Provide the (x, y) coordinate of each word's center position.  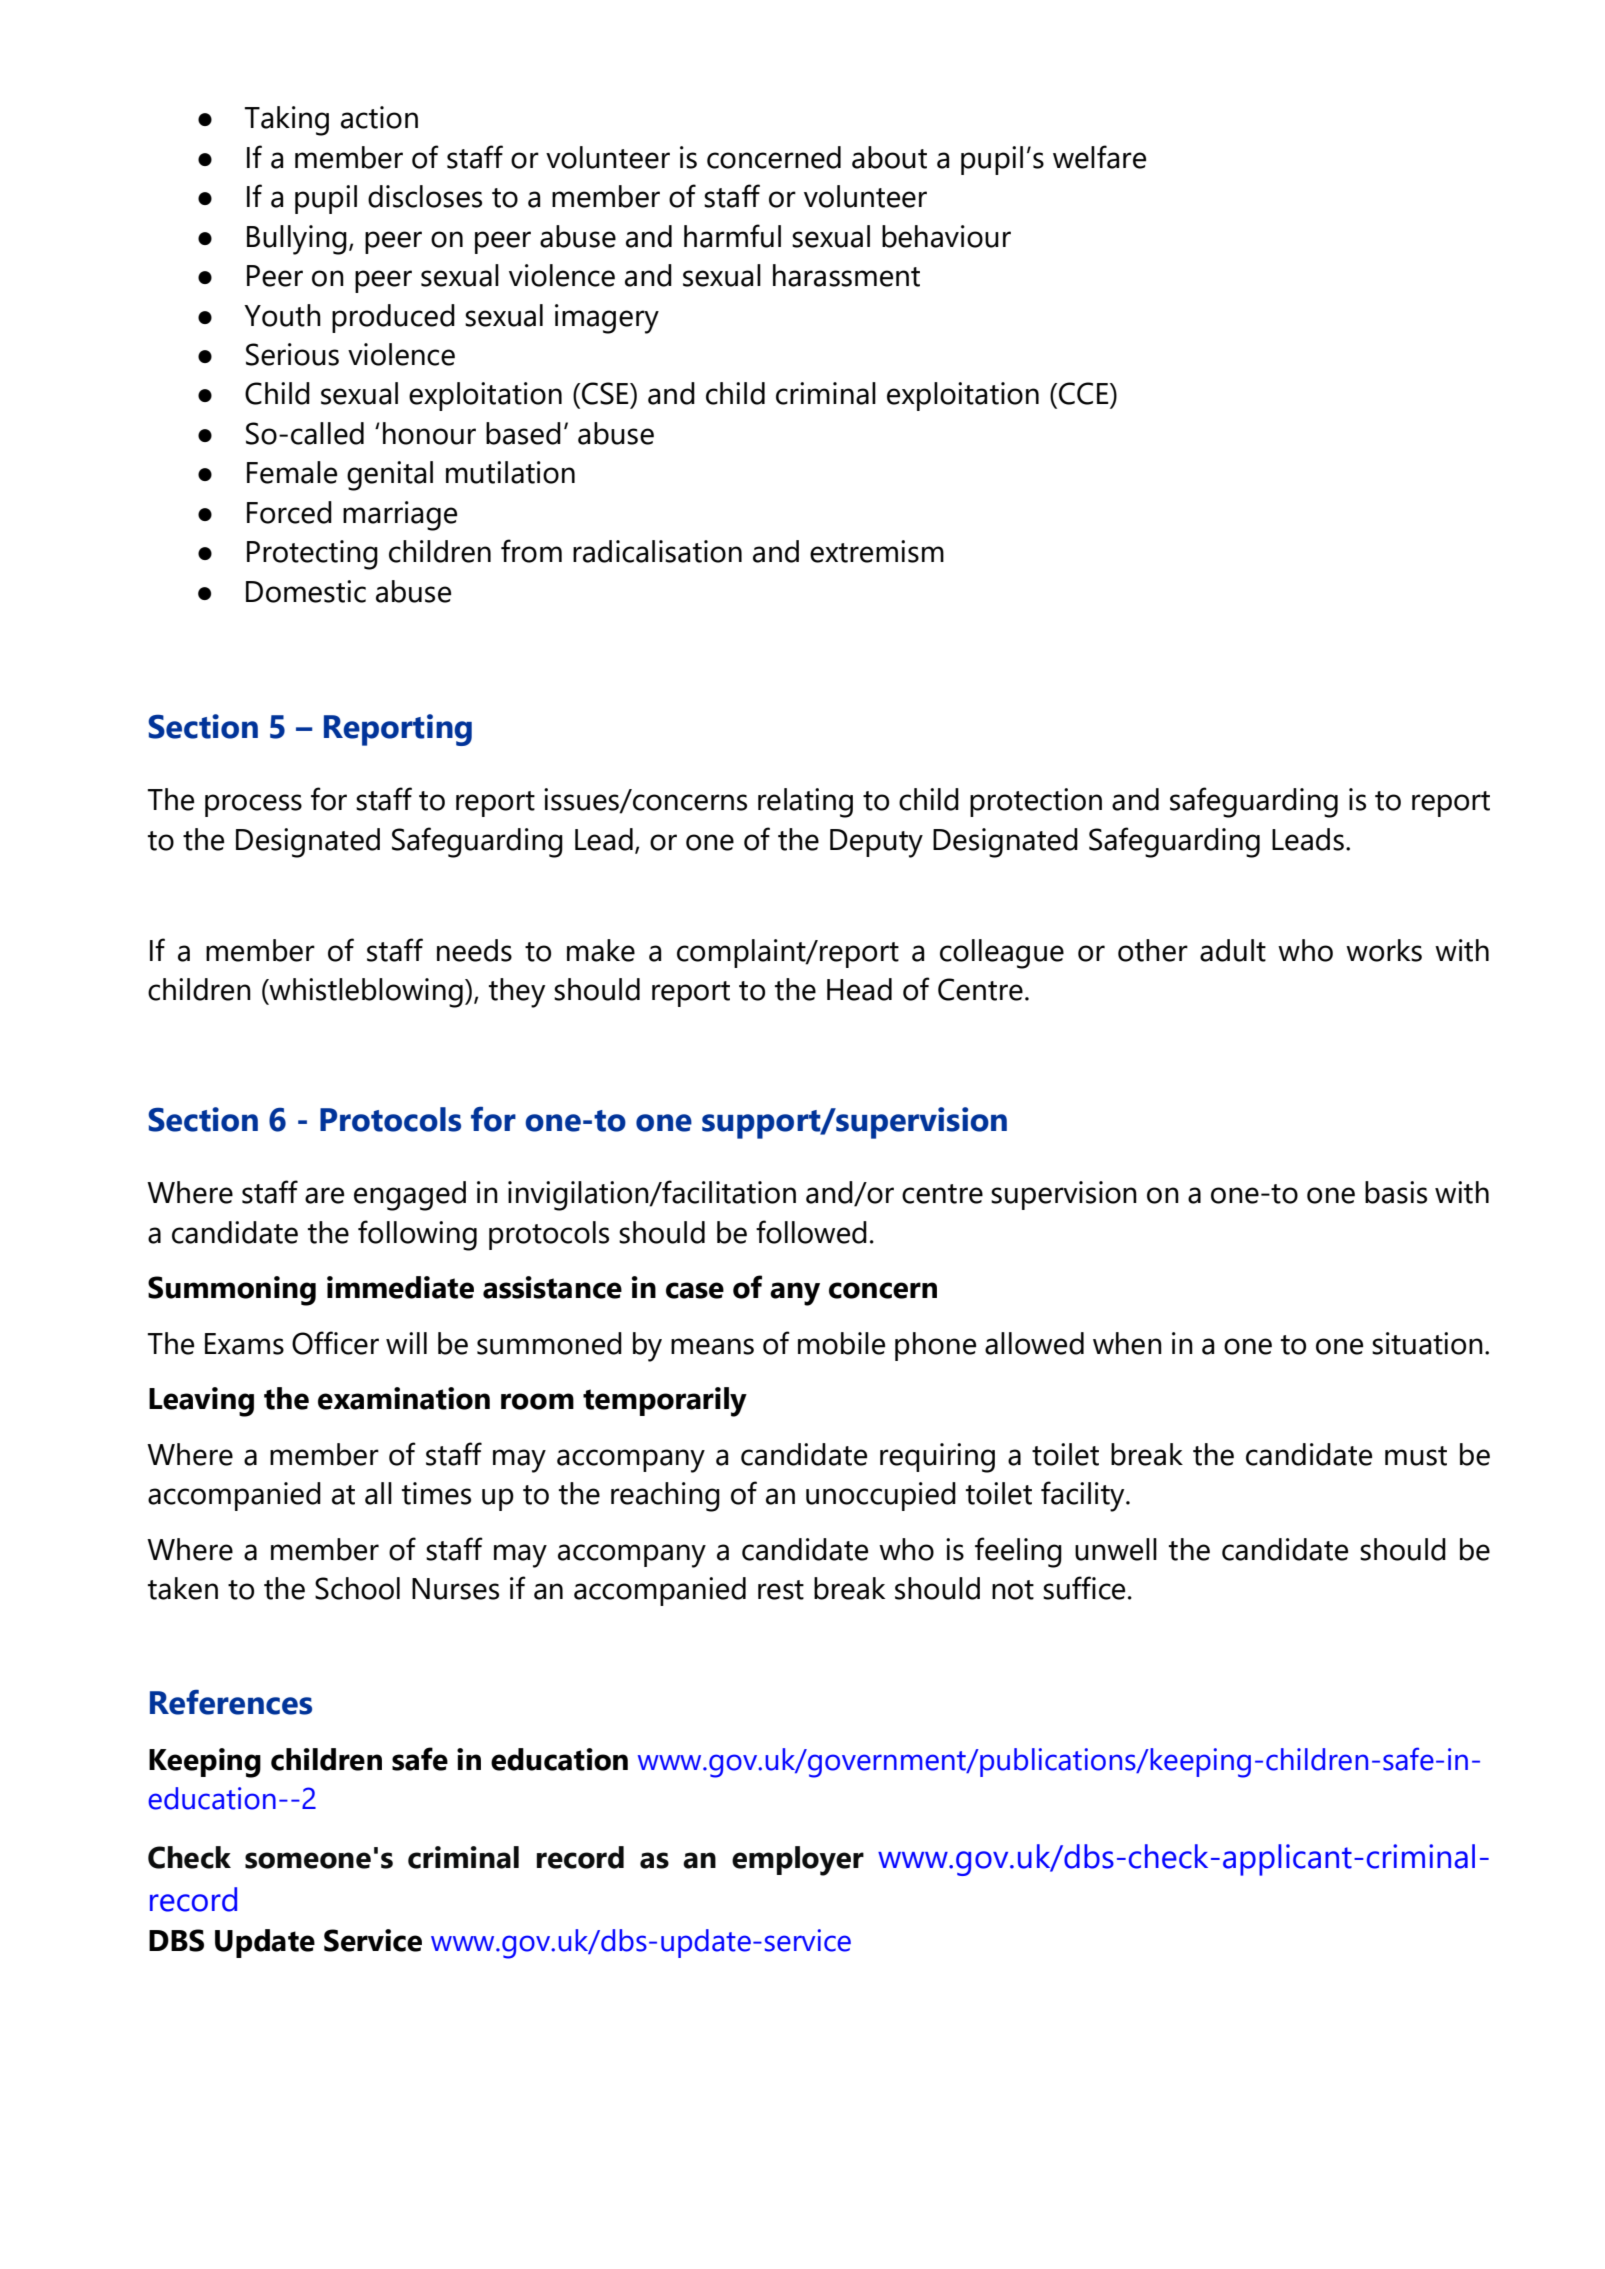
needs (474, 950)
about (889, 157)
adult (1233, 950)
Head (859, 989)
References (231, 1702)
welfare (1099, 157)
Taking (286, 121)
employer (798, 1861)
